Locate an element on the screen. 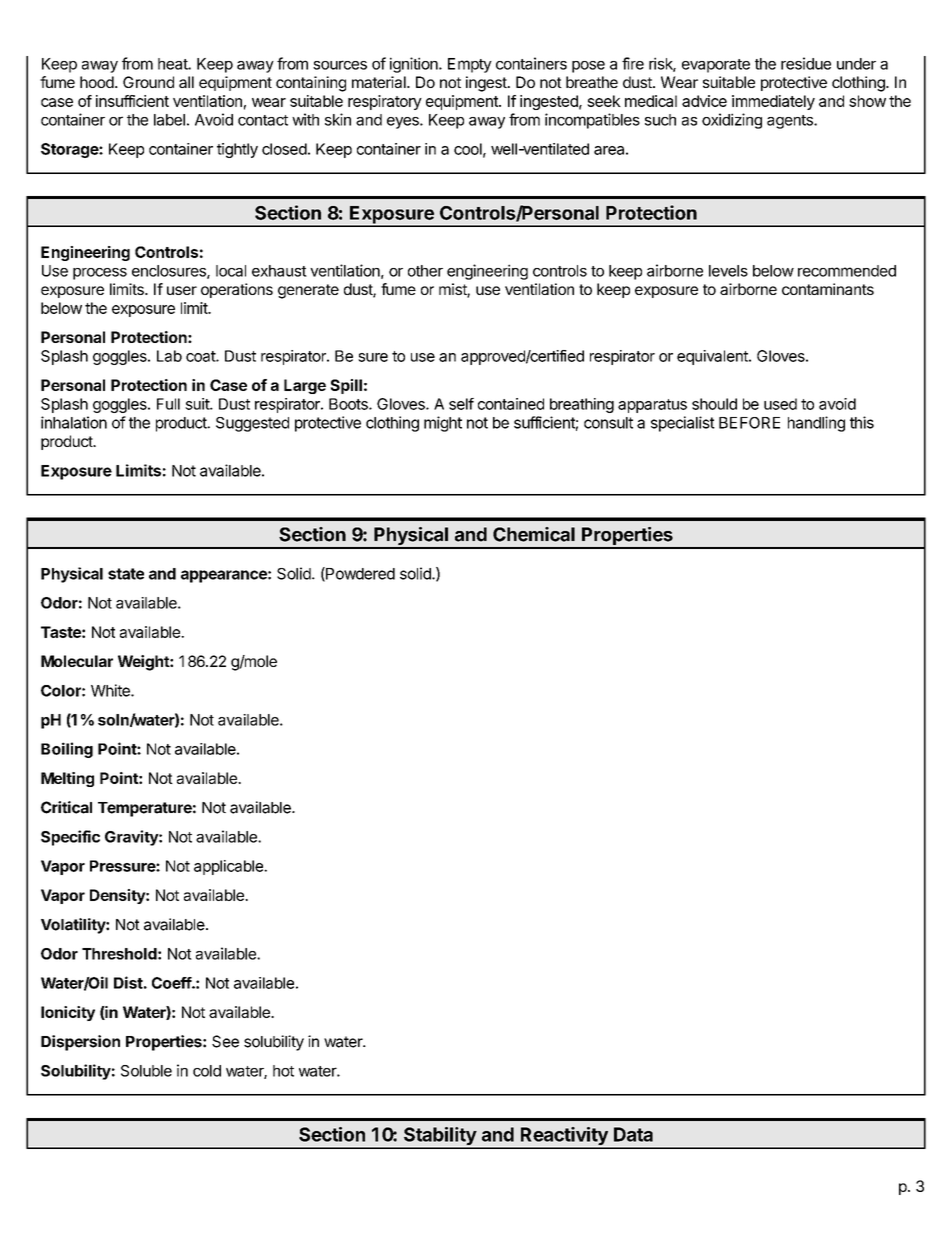  Empty is located at coordinates (470, 65).
